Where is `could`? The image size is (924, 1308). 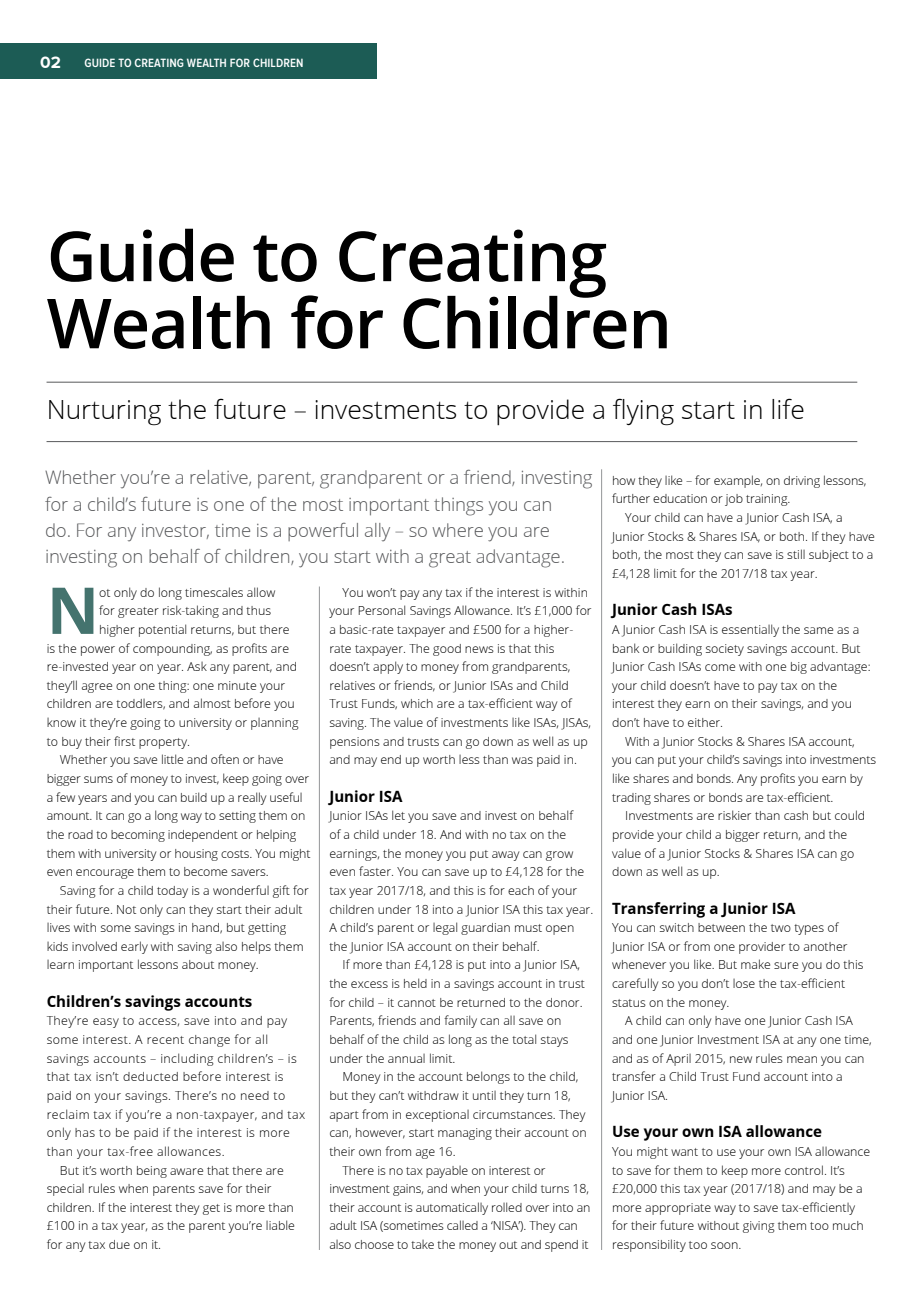
could is located at coordinates (849, 815).
